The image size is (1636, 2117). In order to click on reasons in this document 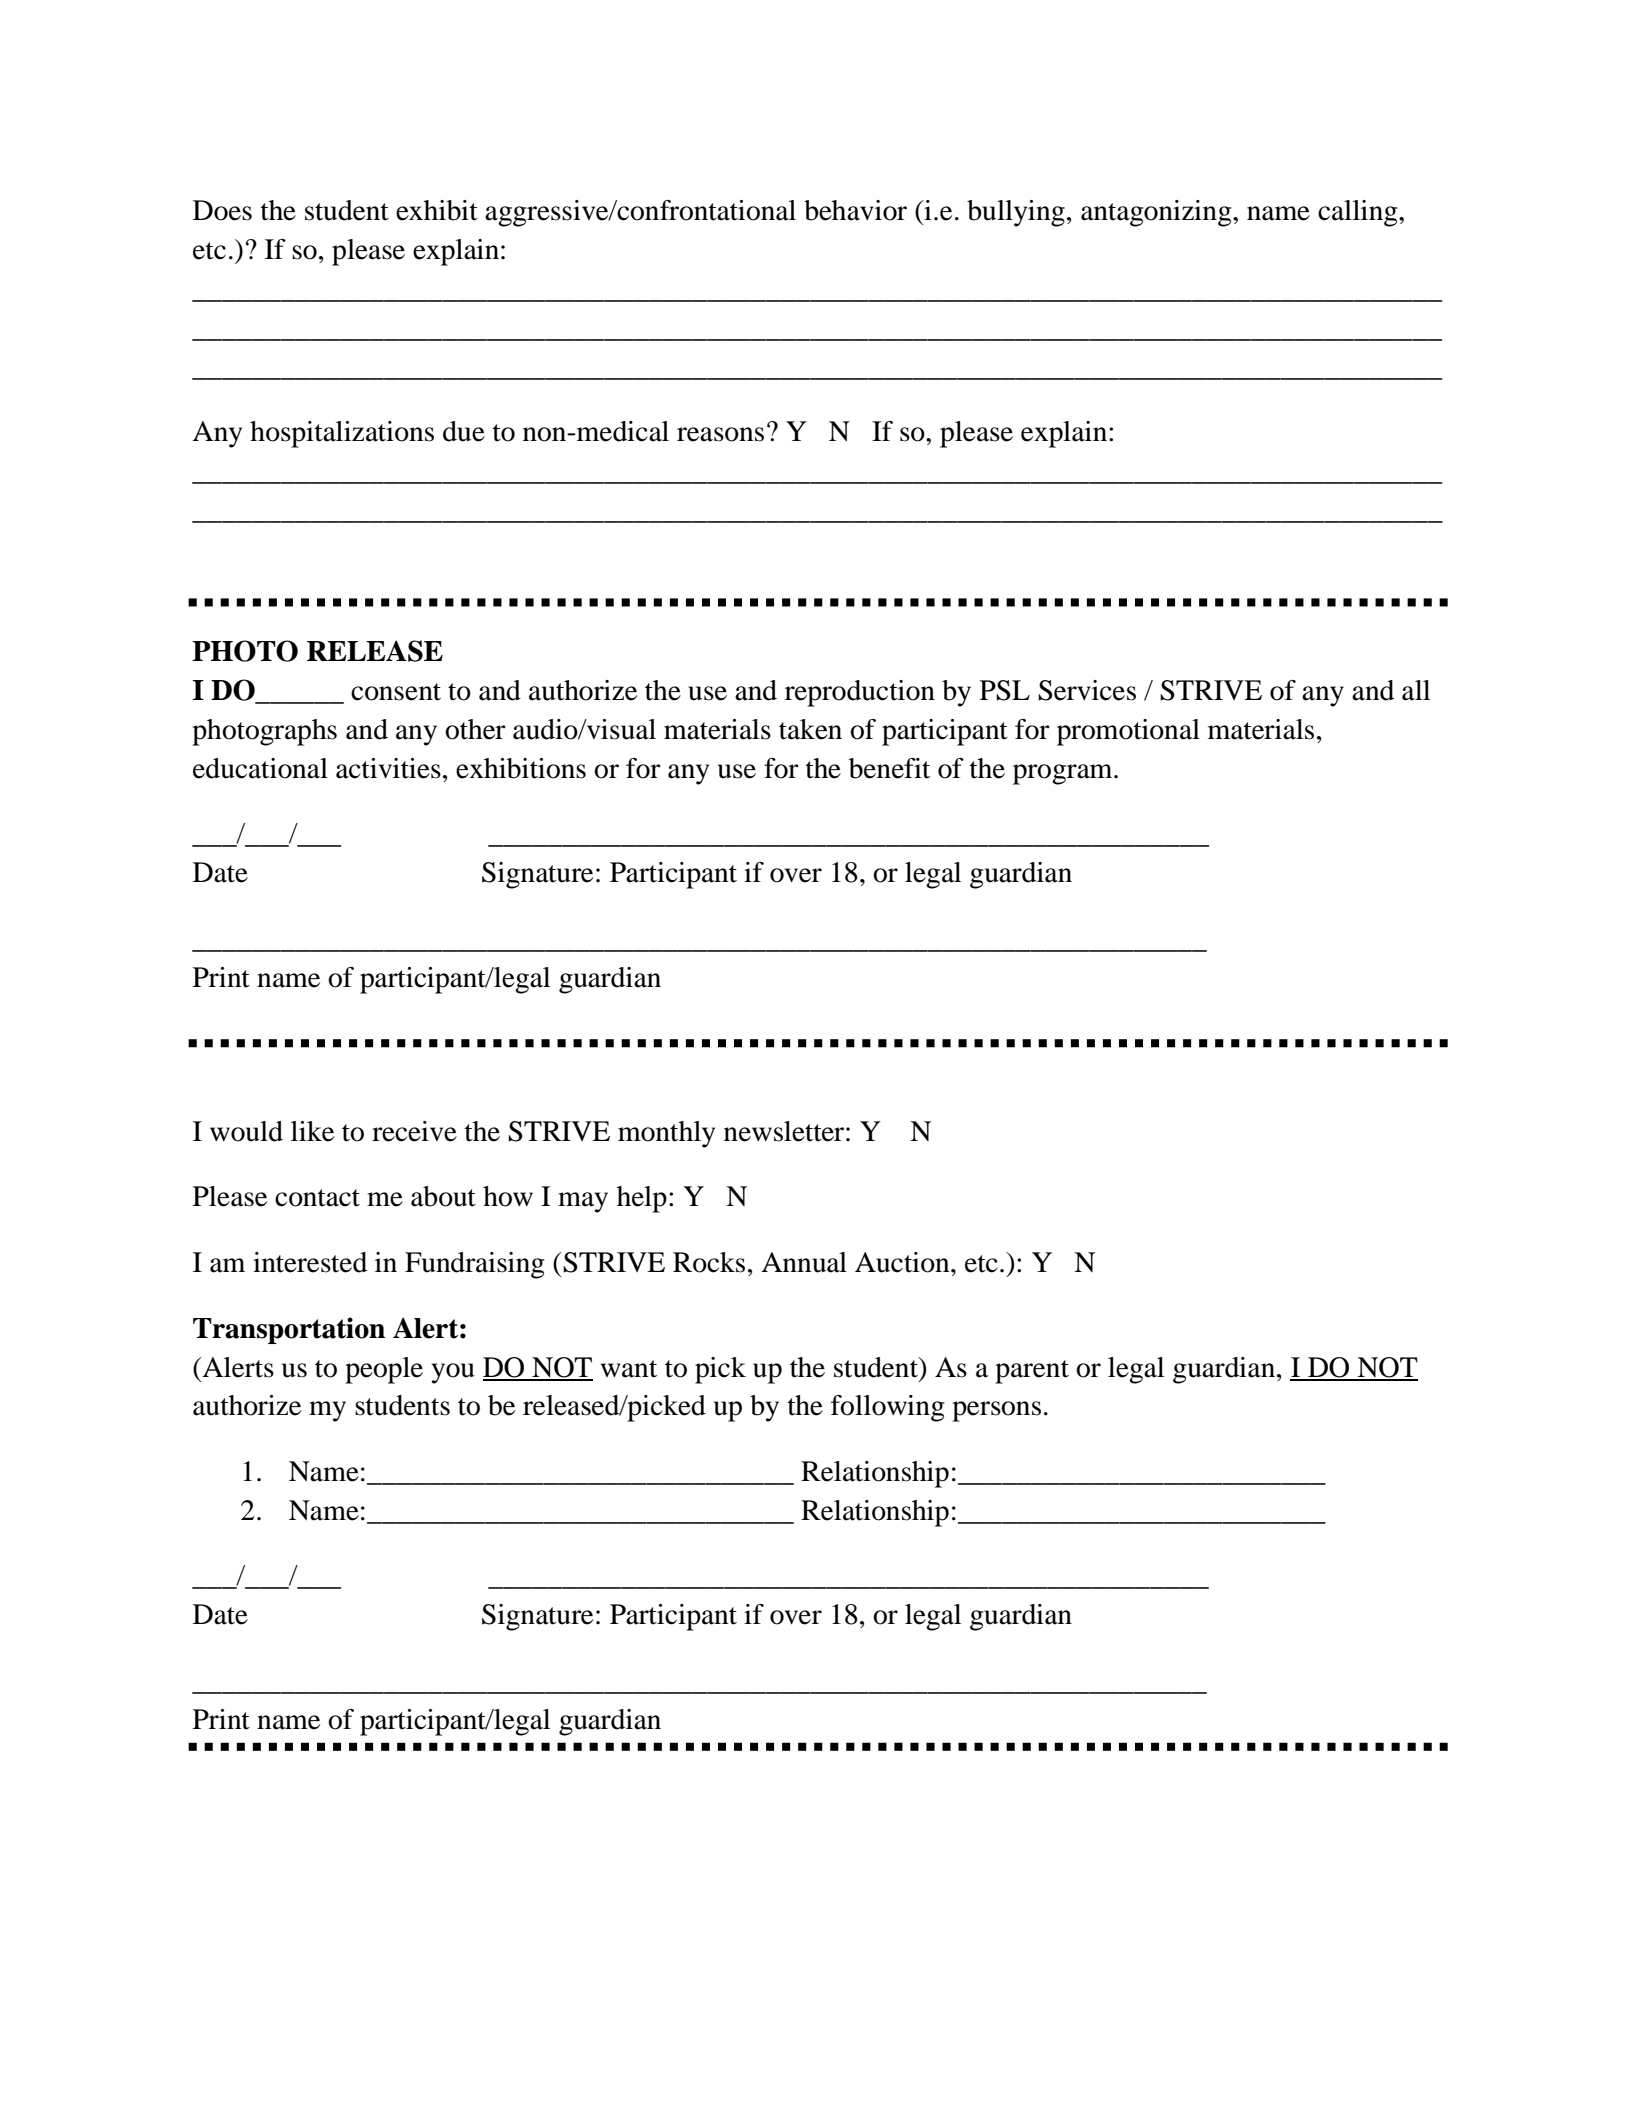, I will do `click(720, 434)`.
